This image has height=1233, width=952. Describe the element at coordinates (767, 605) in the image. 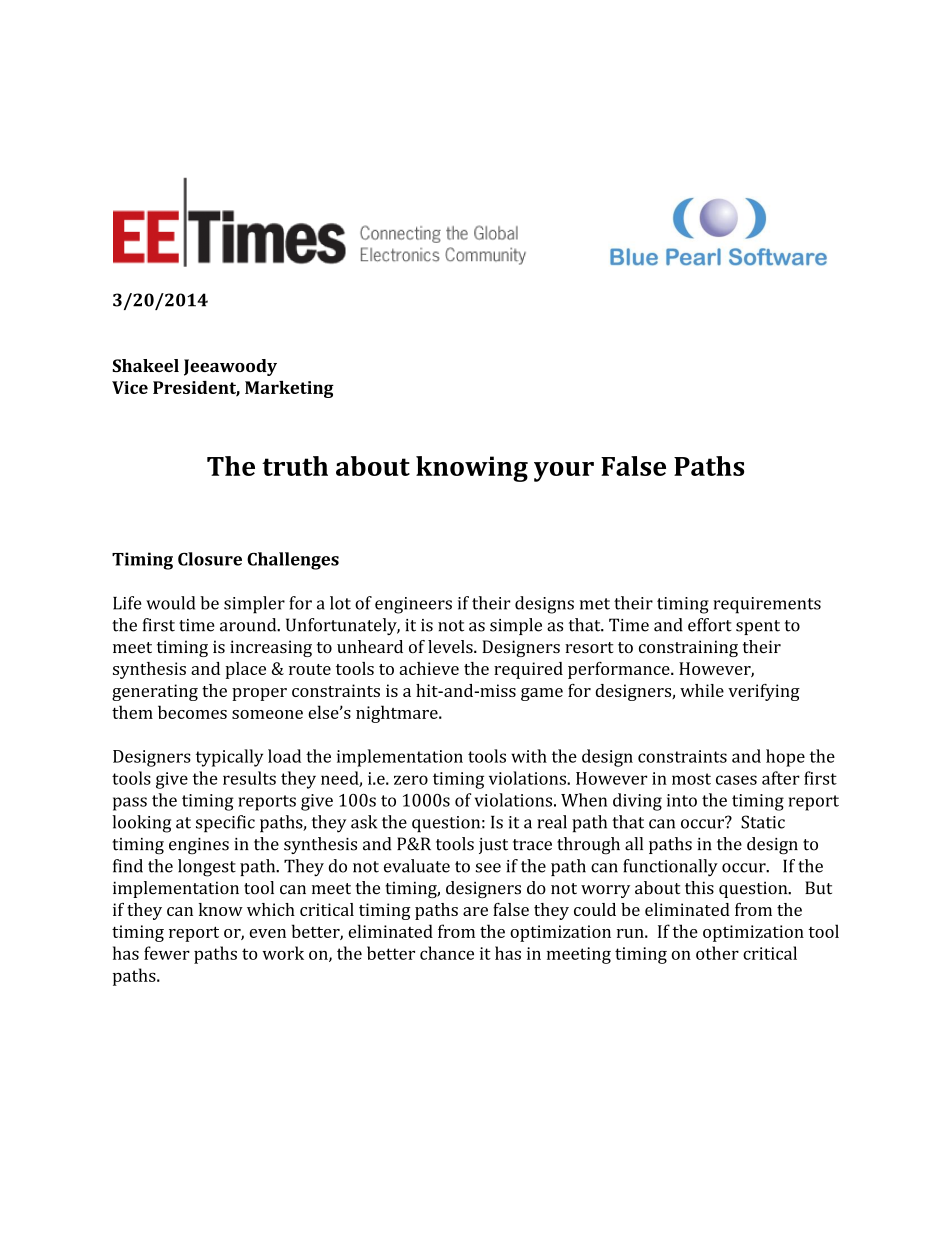

I see `requirements` at that location.
